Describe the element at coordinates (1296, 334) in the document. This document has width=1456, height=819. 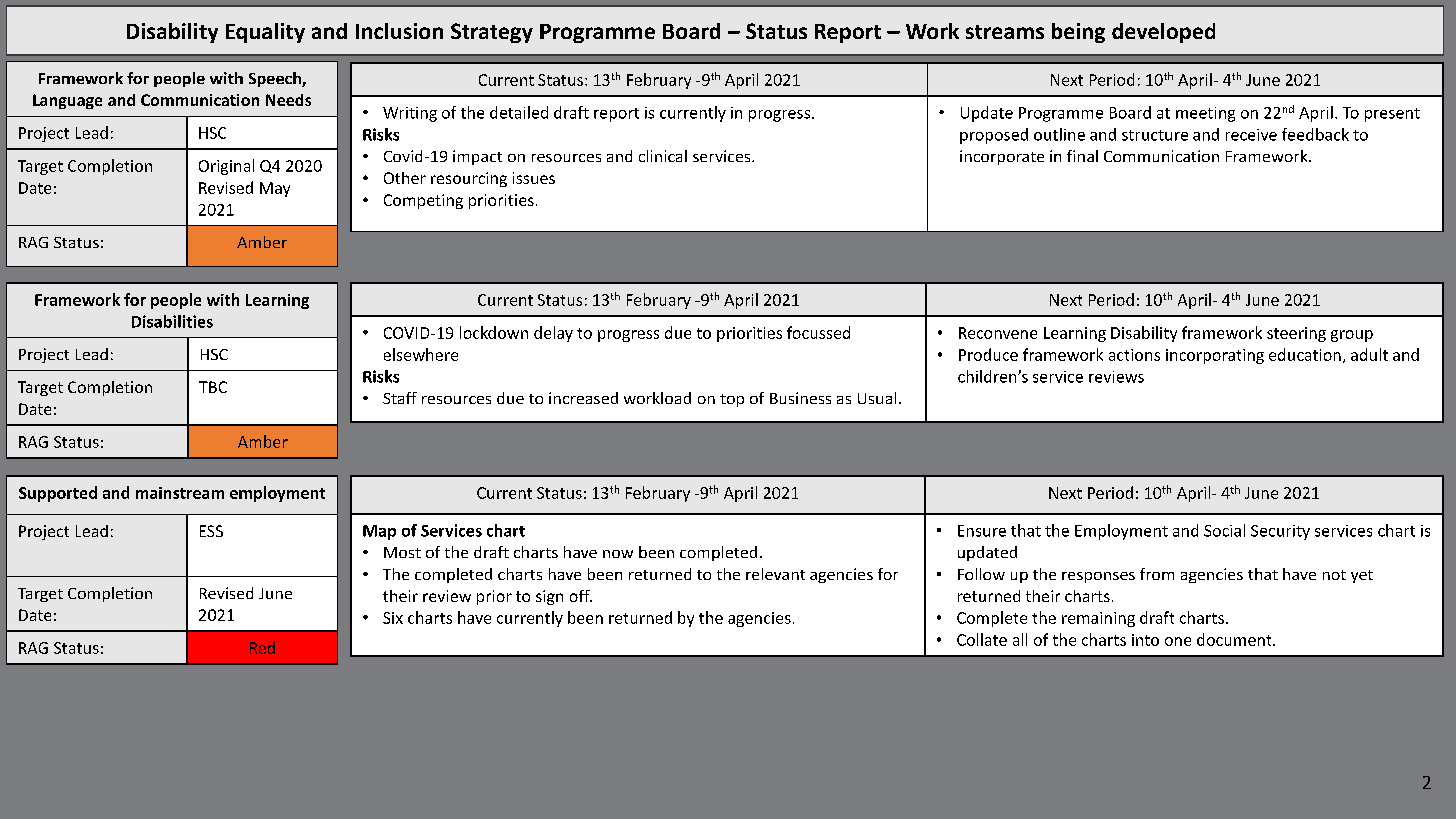
I see `steering` at that location.
